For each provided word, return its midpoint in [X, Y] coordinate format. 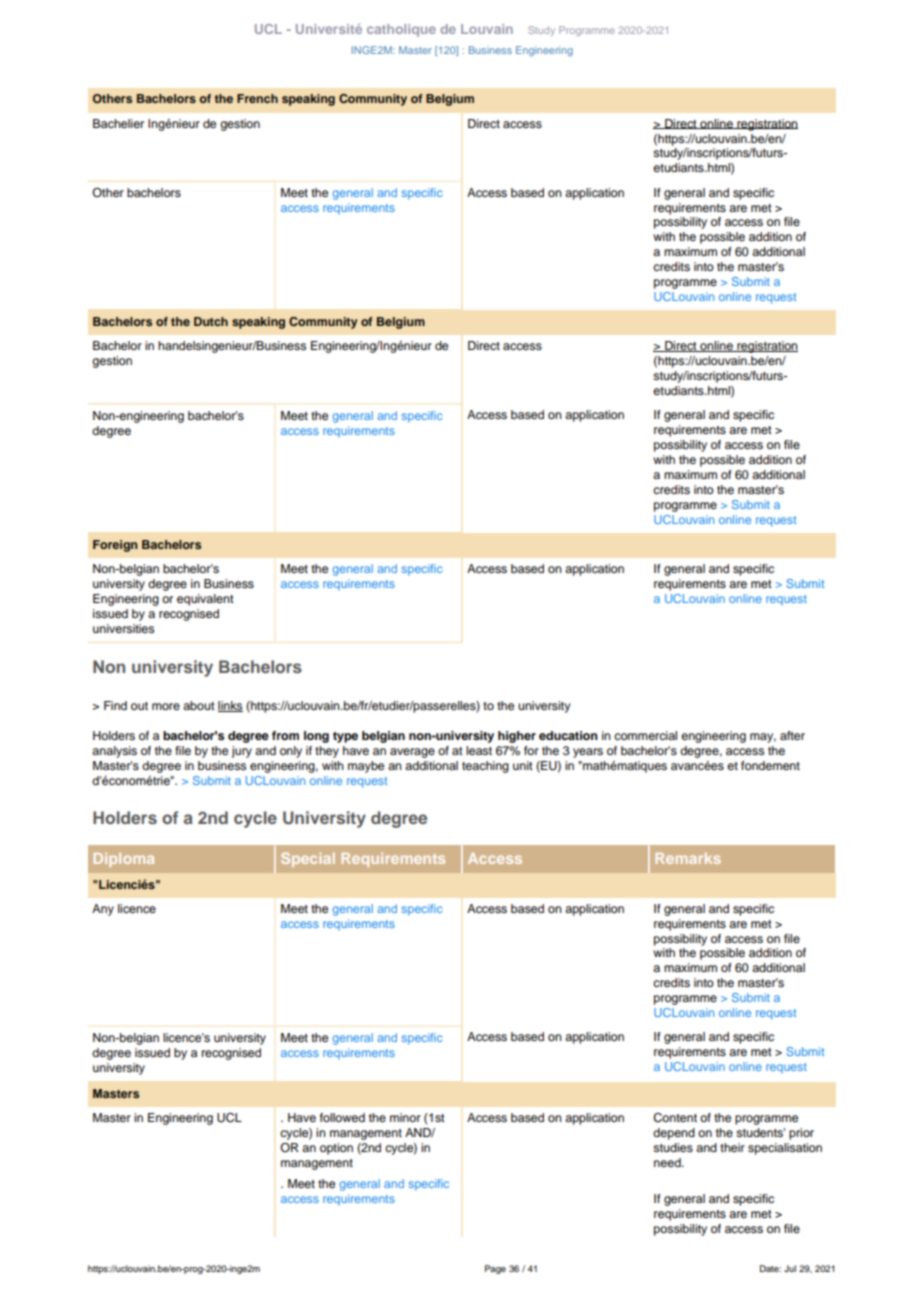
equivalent [205, 600]
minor [405, 1117]
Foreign [115, 546]
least [479, 750]
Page [495, 1269]
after [792, 735]
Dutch [211, 321]
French [257, 98]
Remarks [688, 858]
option [336, 1149]
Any [103, 910]
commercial [645, 735]
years [588, 753]
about [199, 705]
